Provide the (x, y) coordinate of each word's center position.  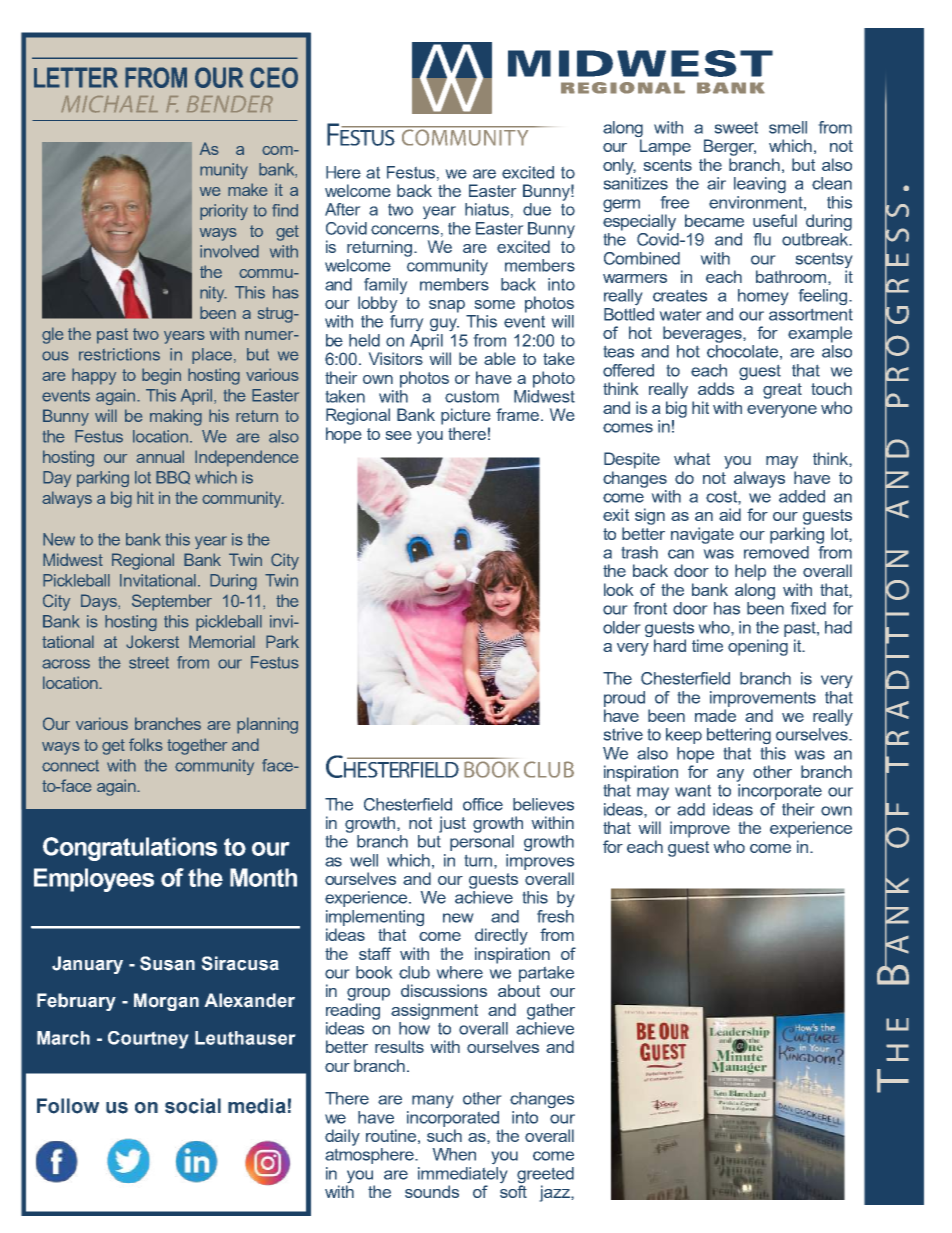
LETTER (76, 77)
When (454, 1154)
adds (716, 388)
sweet (736, 128)
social (193, 1106)
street (149, 663)
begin (161, 376)
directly (501, 936)
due (537, 209)
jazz (556, 1193)
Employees (94, 880)
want (693, 791)
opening (758, 647)
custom (472, 397)
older (621, 627)
